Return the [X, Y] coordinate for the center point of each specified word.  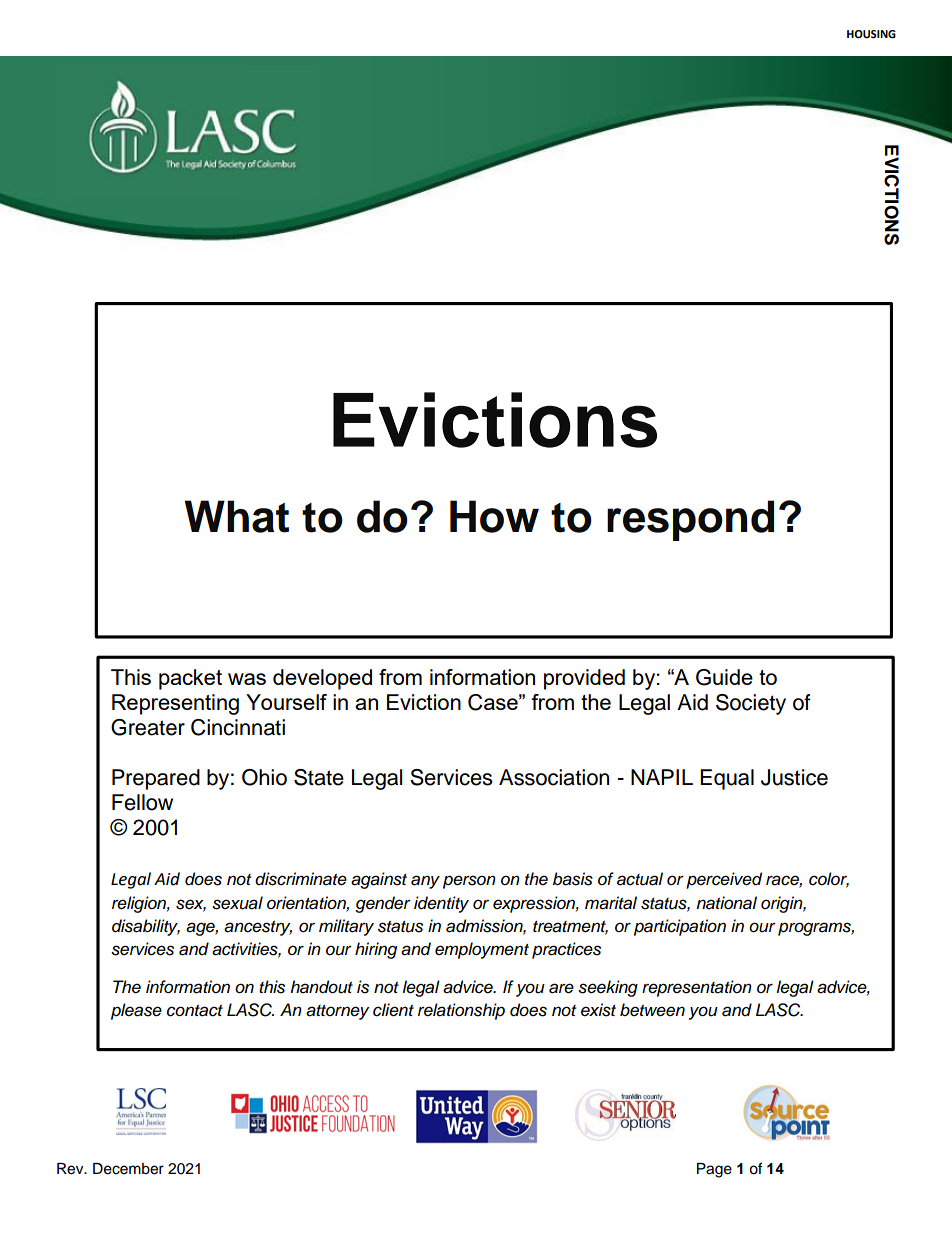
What [236, 516]
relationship [461, 1011]
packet [190, 679]
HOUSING [871, 34]
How [494, 516]
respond [690, 520]
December [128, 1169]
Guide [724, 677]
